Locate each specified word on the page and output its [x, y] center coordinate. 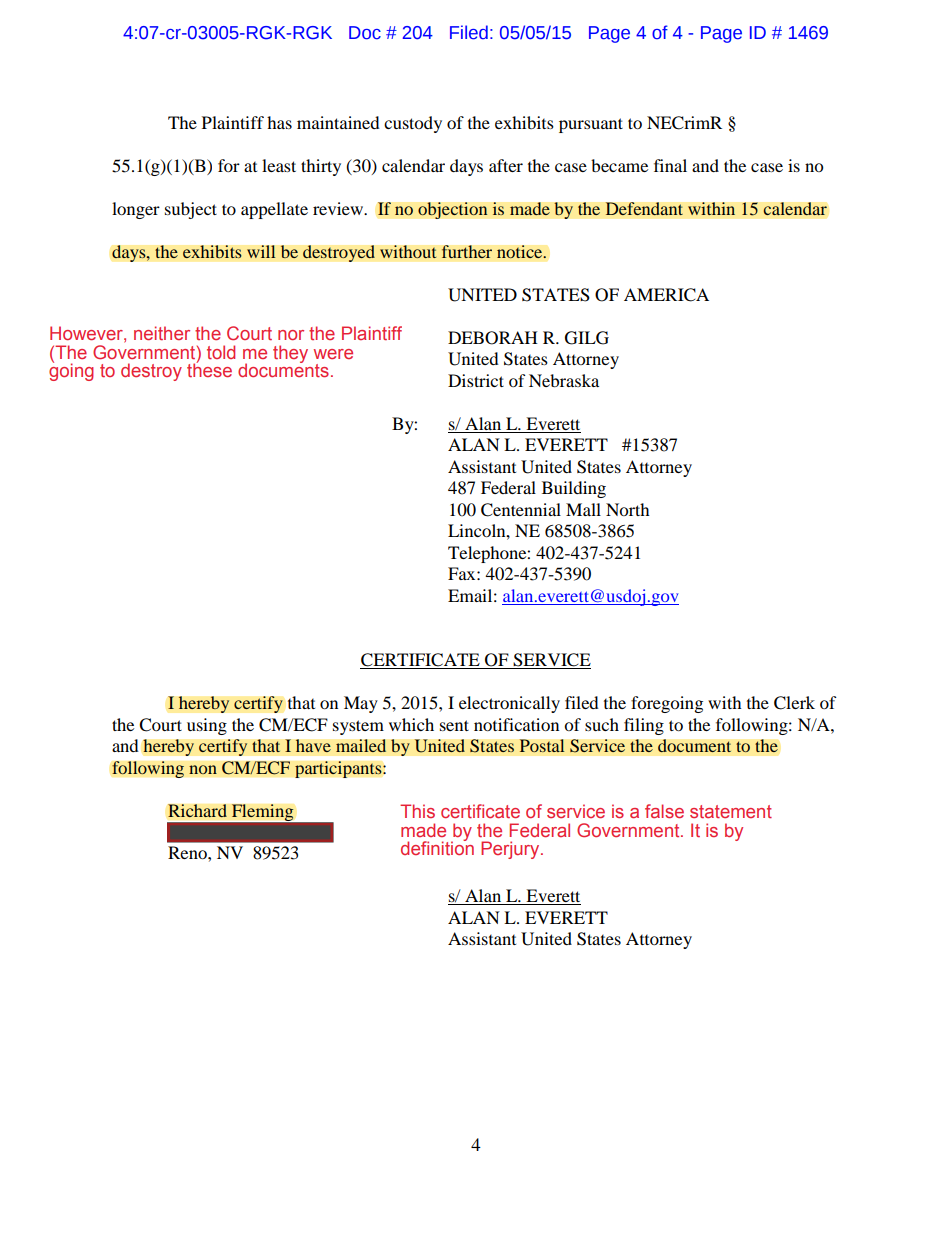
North [628, 509]
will [261, 252]
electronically [509, 704]
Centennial [521, 510]
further [466, 252]
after [506, 165]
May [361, 704]
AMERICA [666, 295]
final [670, 165]
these [209, 369]
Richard [197, 811]
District [476, 380]
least [279, 165]
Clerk [794, 703]
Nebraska [564, 380]
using [207, 726]
